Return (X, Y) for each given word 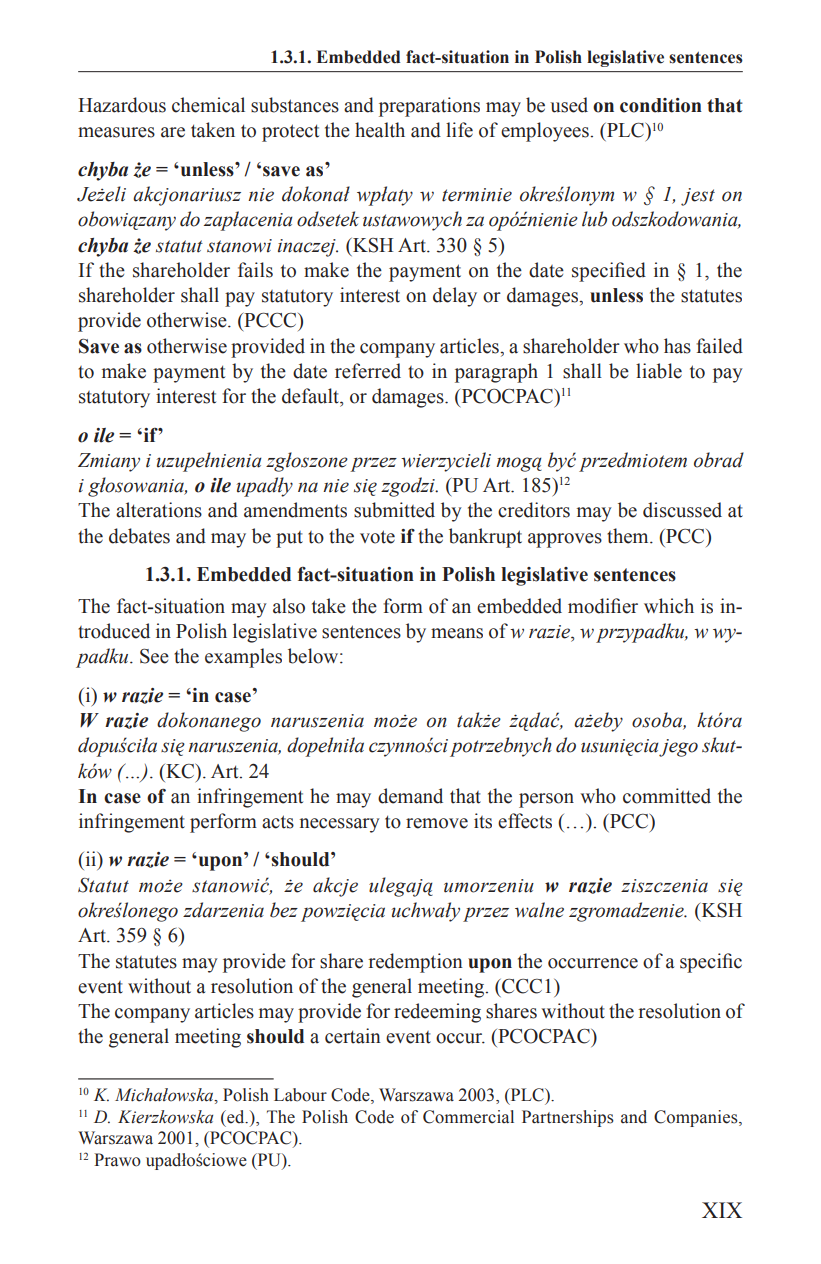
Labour (300, 1095)
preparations (429, 107)
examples (243, 658)
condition (661, 105)
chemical (208, 105)
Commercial (468, 1117)
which (669, 606)
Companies (697, 1118)
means (457, 633)
